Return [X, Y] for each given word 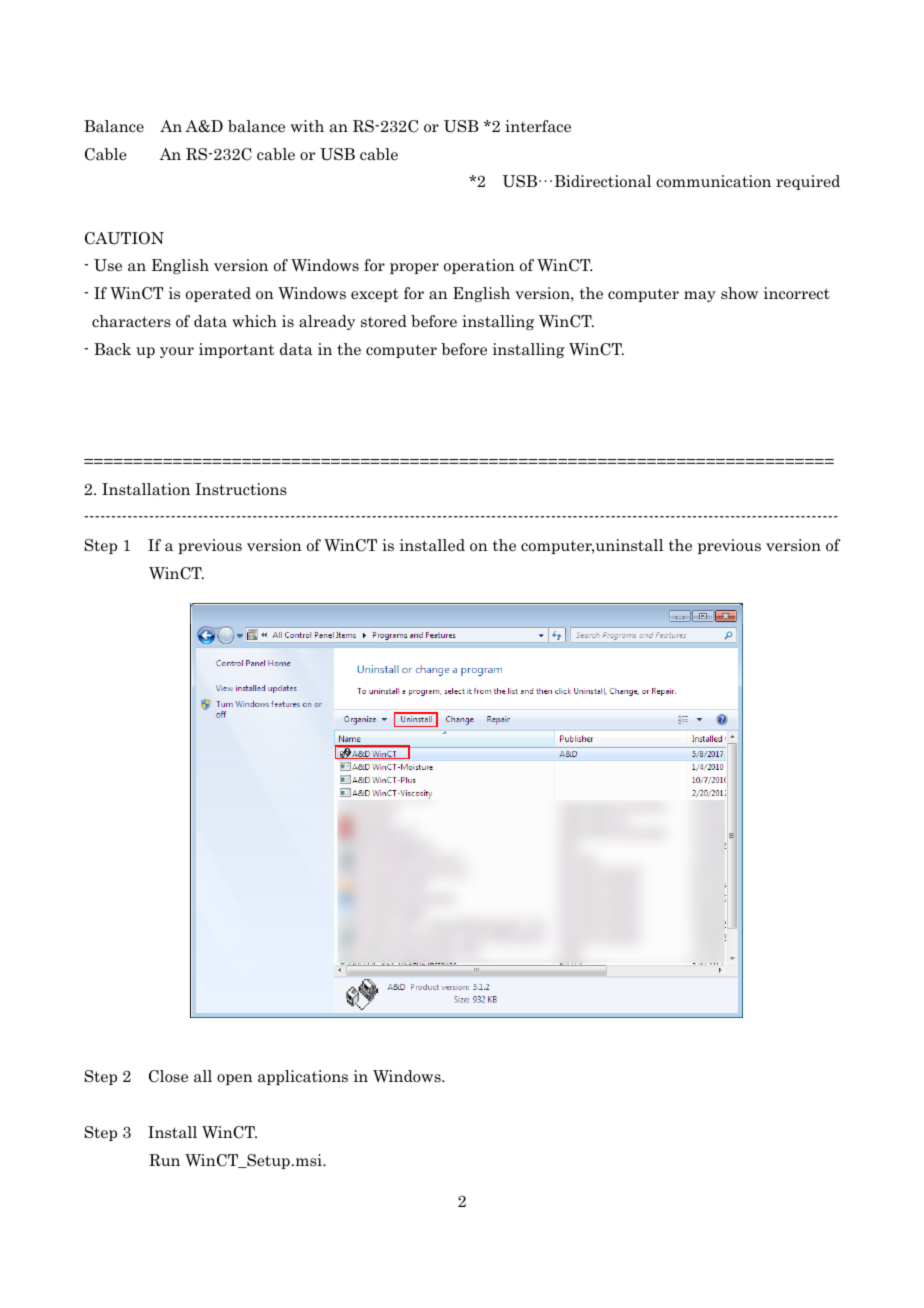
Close [168, 1076]
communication [713, 181]
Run [164, 1160]
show [739, 293]
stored [384, 321]
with [307, 126]
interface [538, 126]
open [235, 1079]
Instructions [241, 489]
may [700, 296]
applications [303, 1077]
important [236, 350]
